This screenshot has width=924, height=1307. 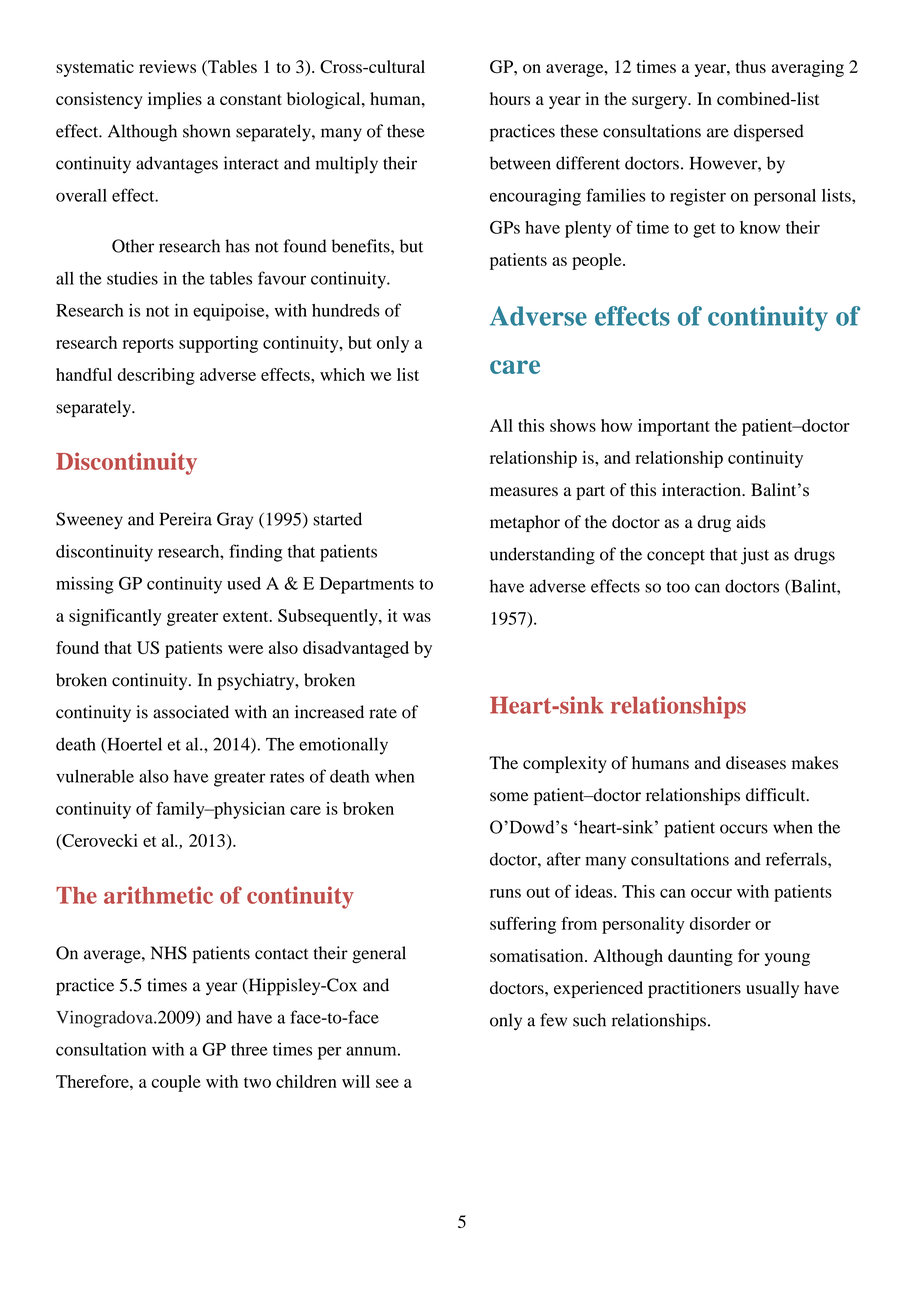 What do you see at coordinates (524, 491) in the screenshot?
I see `measures` at bounding box center [524, 491].
